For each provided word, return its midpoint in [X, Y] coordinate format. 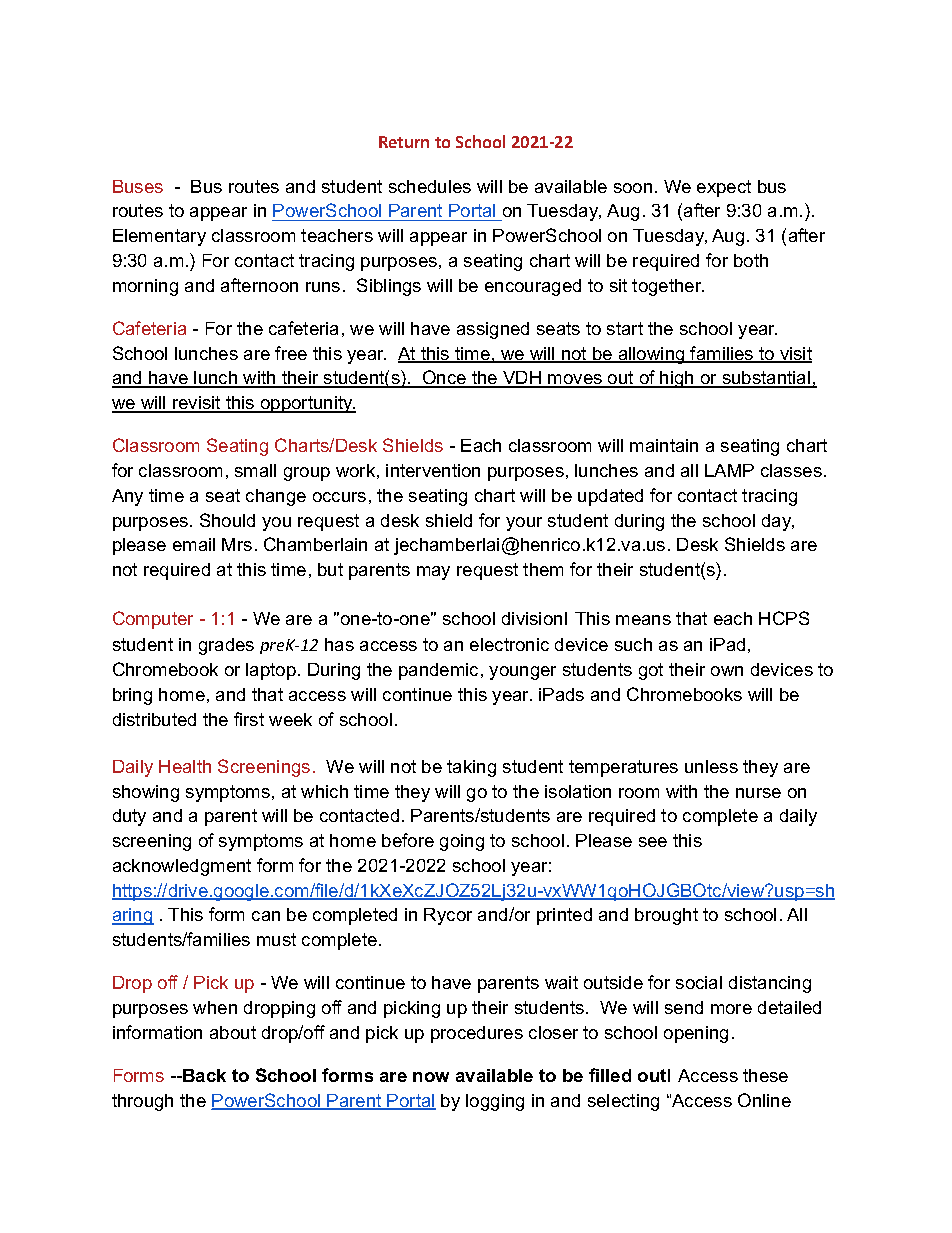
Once [444, 378]
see [653, 842]
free [291, 353]
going [462, 842]
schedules [430, 186]
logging [495, 1102]
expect [724, 188]
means [643, 620]
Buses [138, 186]
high [677, 379]
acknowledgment [182, 867]
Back [203, 1075]
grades [226, 646]
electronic [509, 644]
